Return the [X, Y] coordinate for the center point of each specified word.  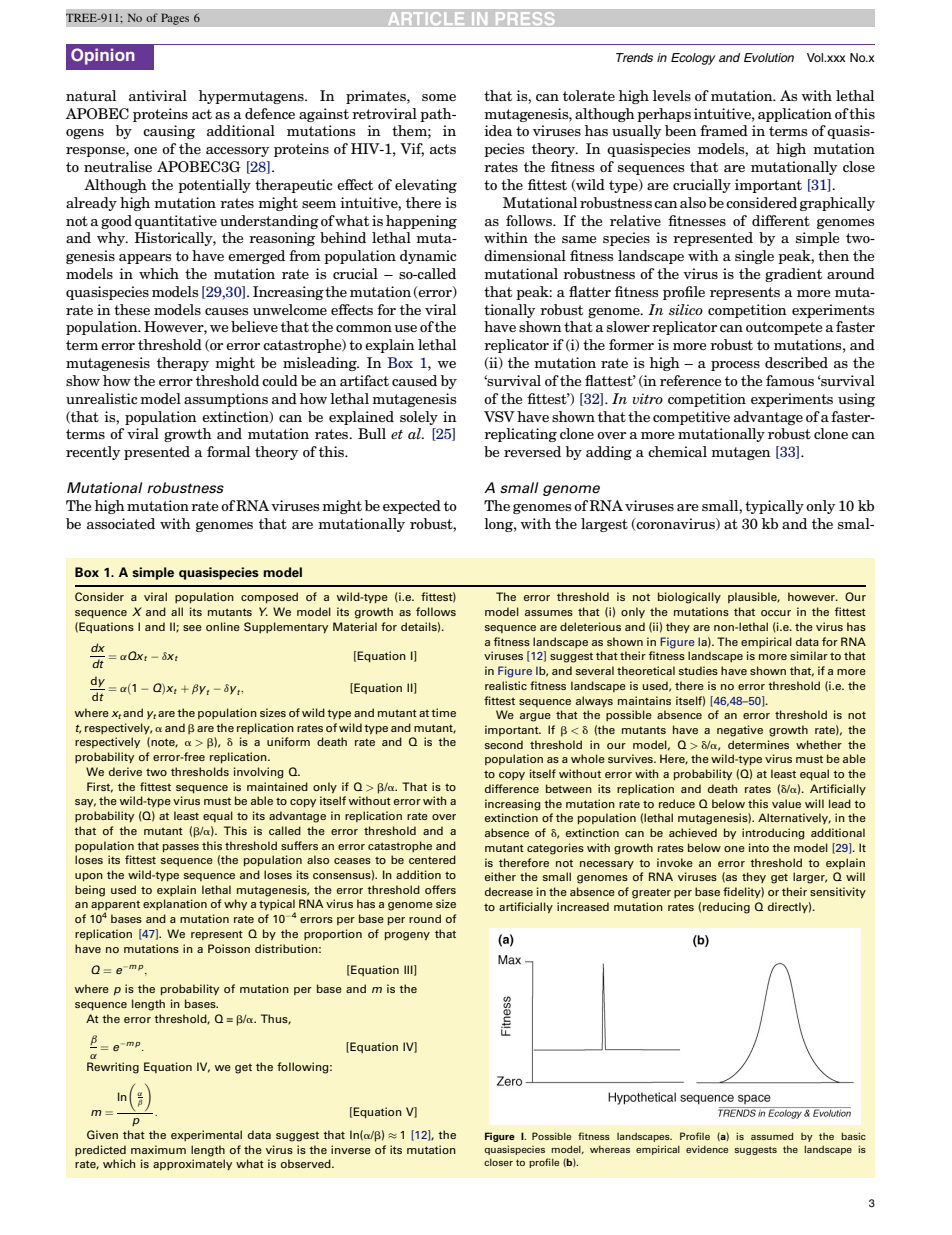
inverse [351, 1149]
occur [776, 613]
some [439, 97]
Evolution [769, 57]
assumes [549, 613]
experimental [206, 1135]
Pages [175, 19]
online [223, 626]
